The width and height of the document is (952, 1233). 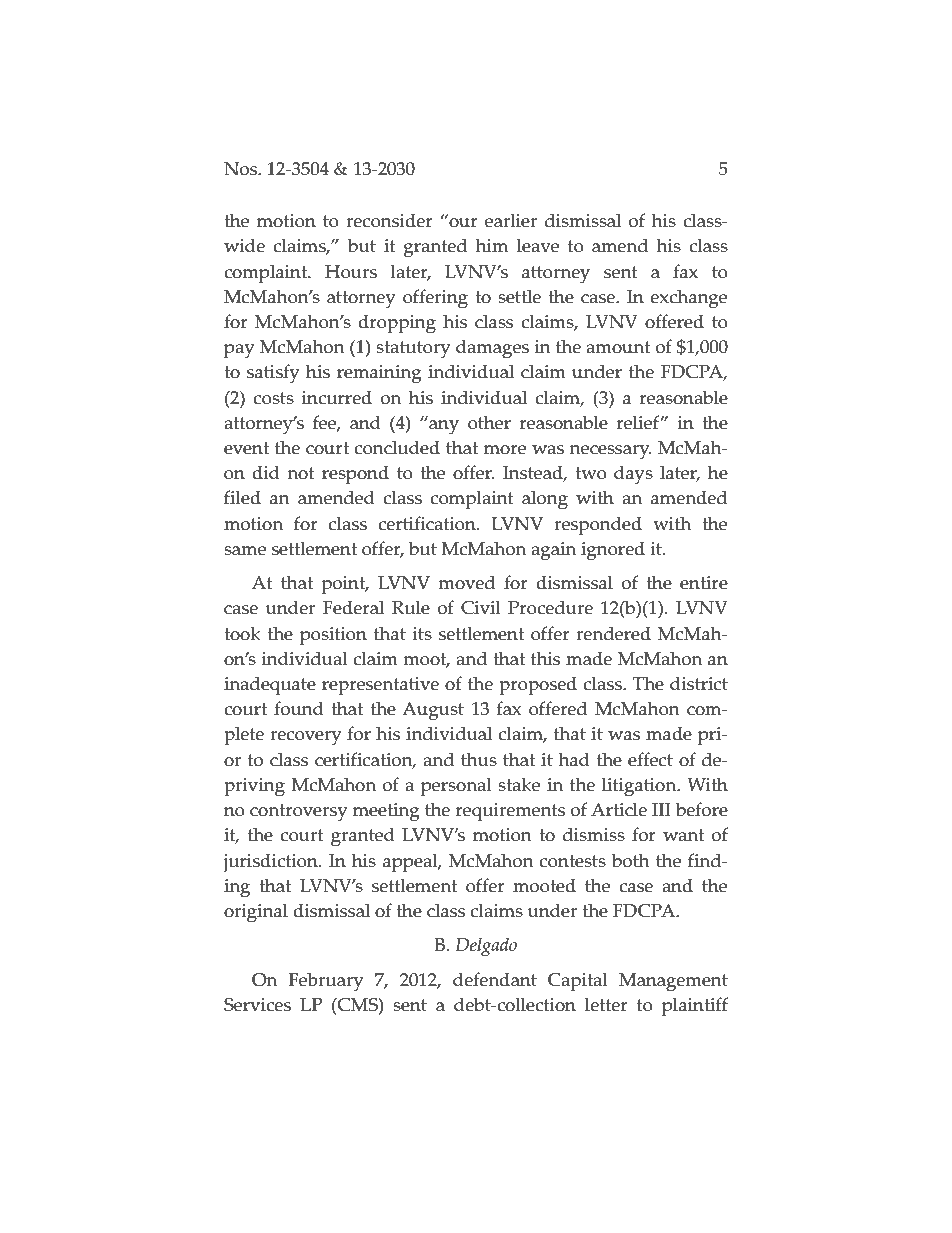 What do you see at coordinates (489, 422) in the document?
I see `other` at bounding box center [489, 422].
